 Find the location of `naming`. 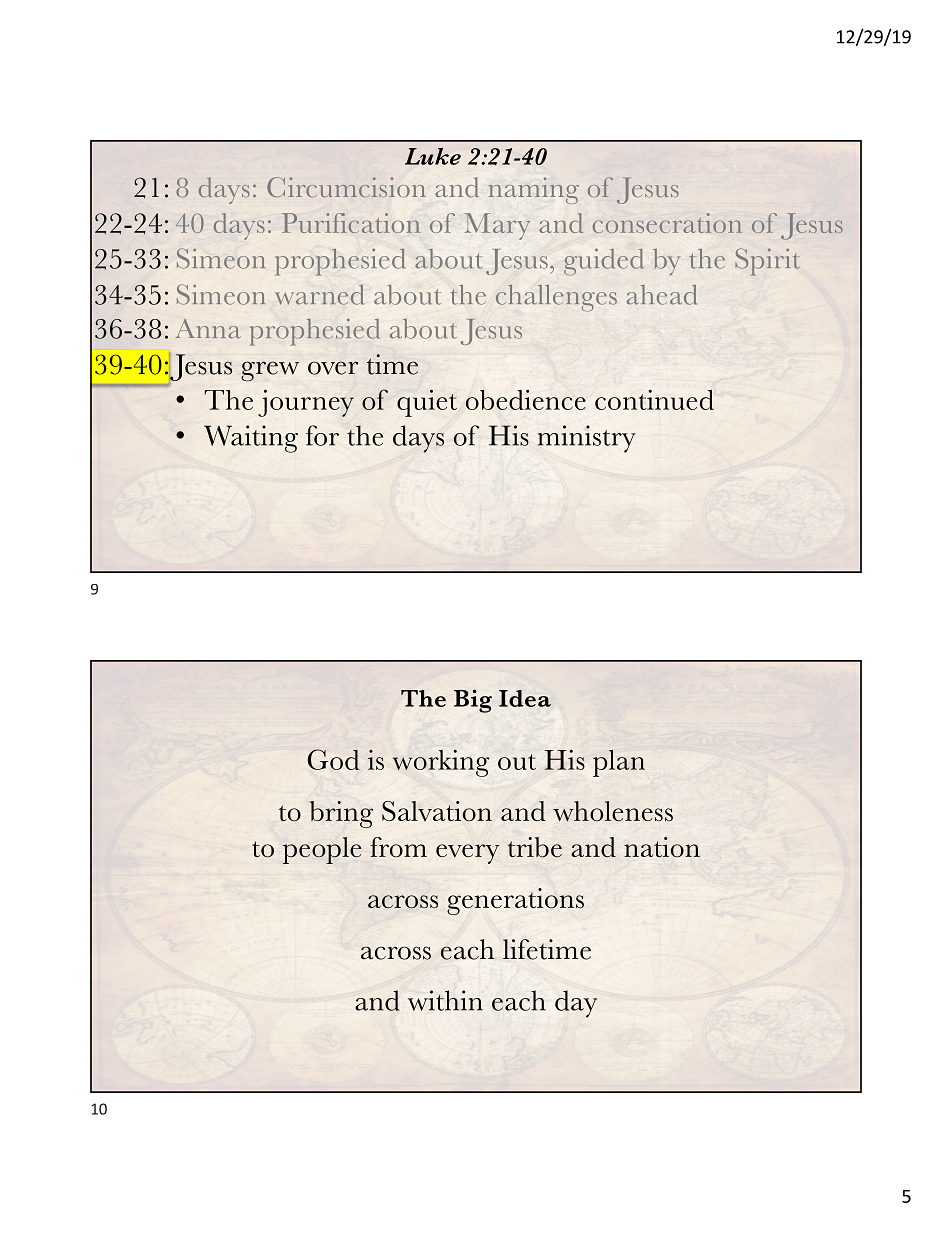

naming is located at coordinates (534, 190).
